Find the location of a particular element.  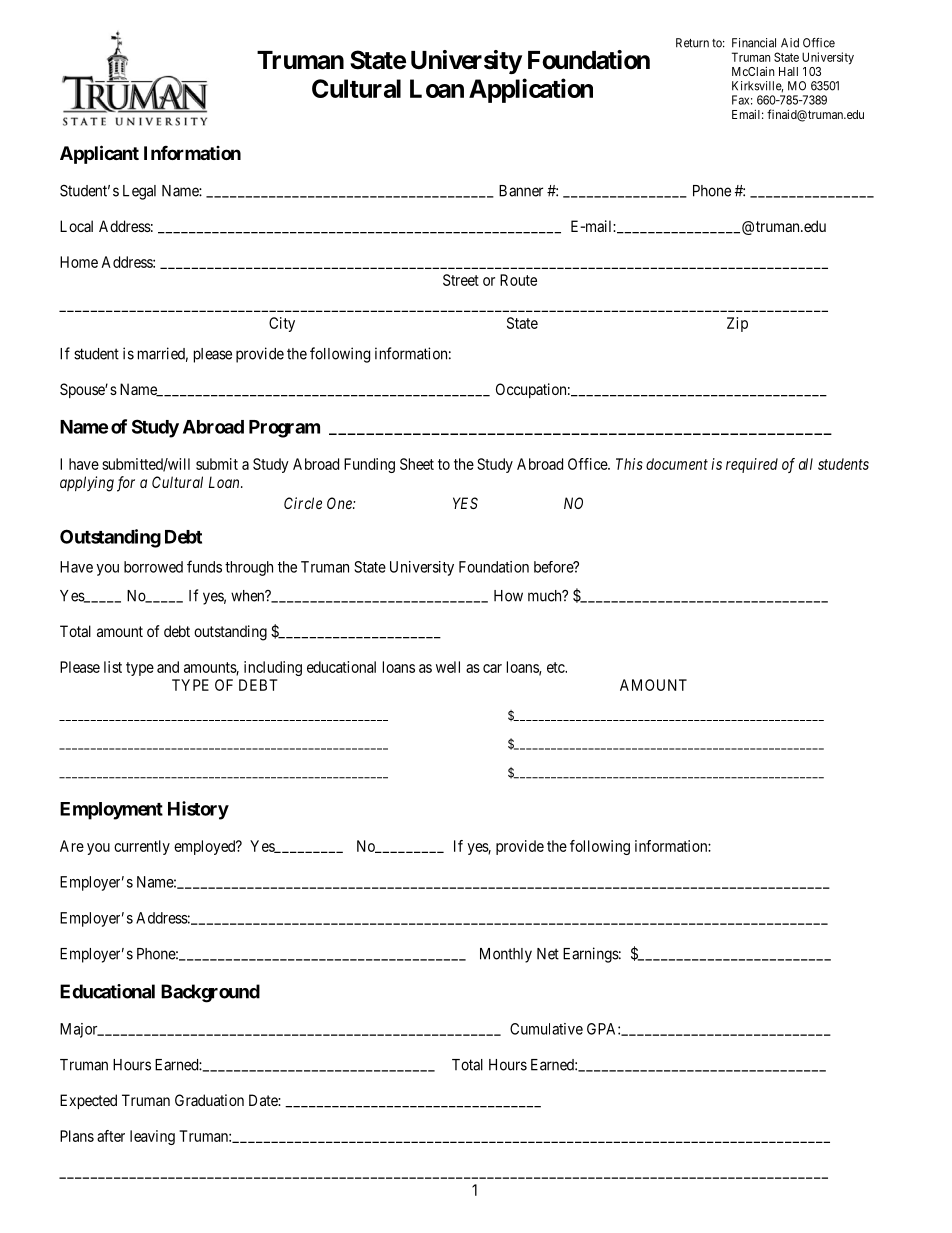

etc is located at coordinates (556, 667).
